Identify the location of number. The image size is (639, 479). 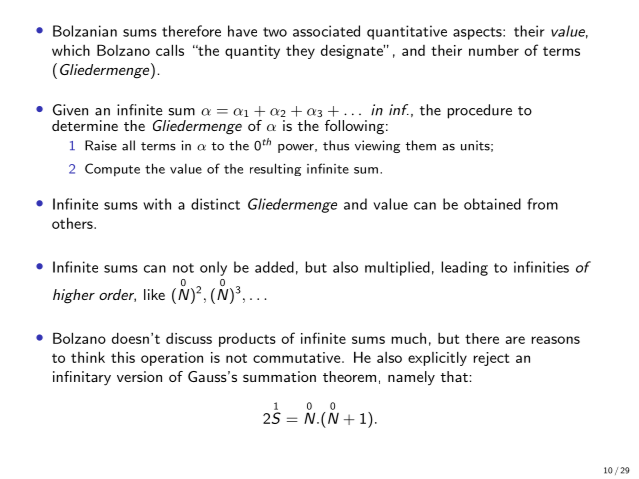
(494, 50).
